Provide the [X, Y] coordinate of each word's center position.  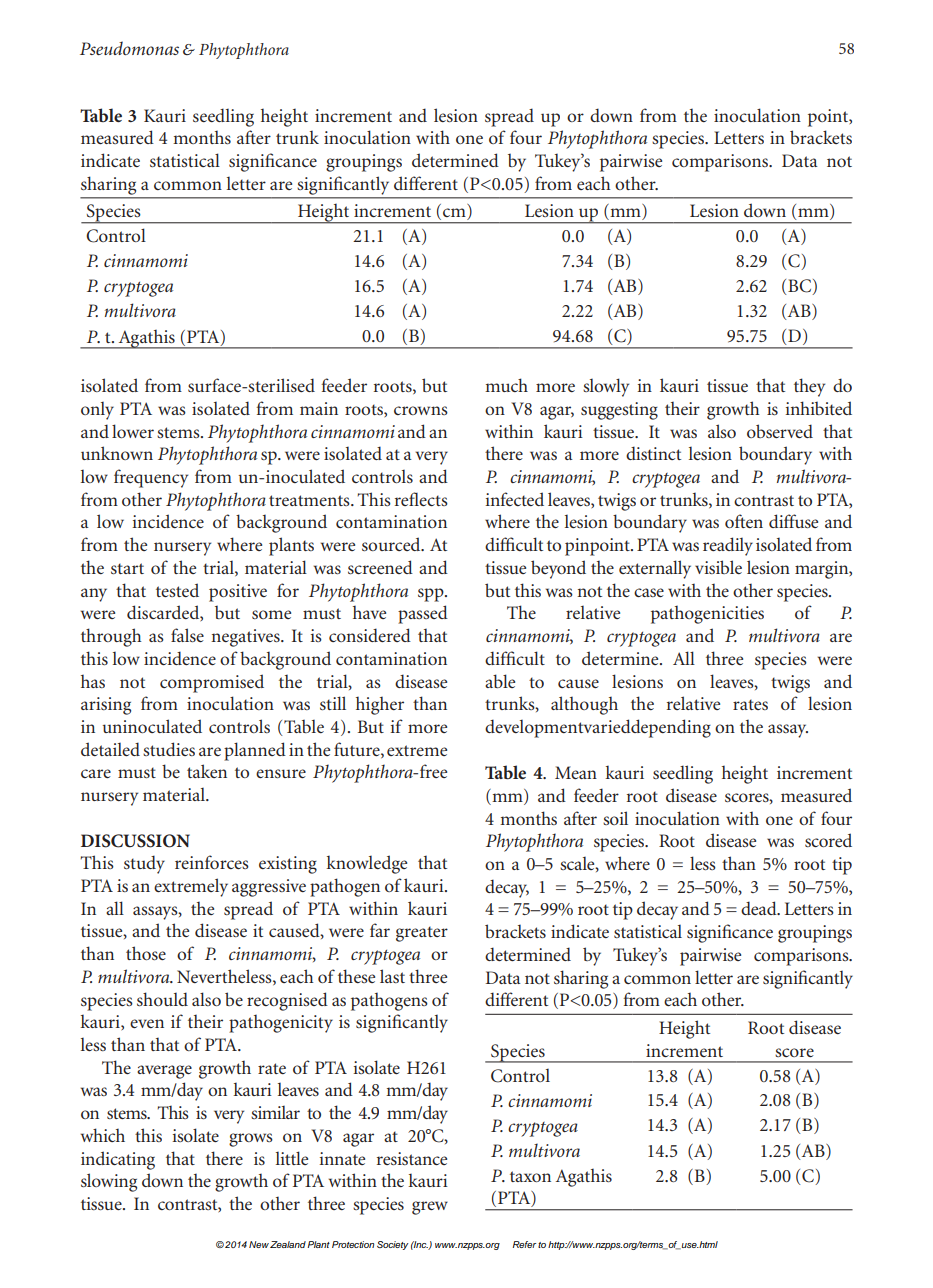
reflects [421, 499]
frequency [151, 478]
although [584, 705]
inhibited [819, 408]
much [506, 385]
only [97, 411]
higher [380, 706]
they [809, 387]
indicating [118, 1160]
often [744, 521]
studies [169, 749]
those [146, 953]
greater [422, 934]
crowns [421, 410]
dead [760, 908]
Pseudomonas [129, 48]
